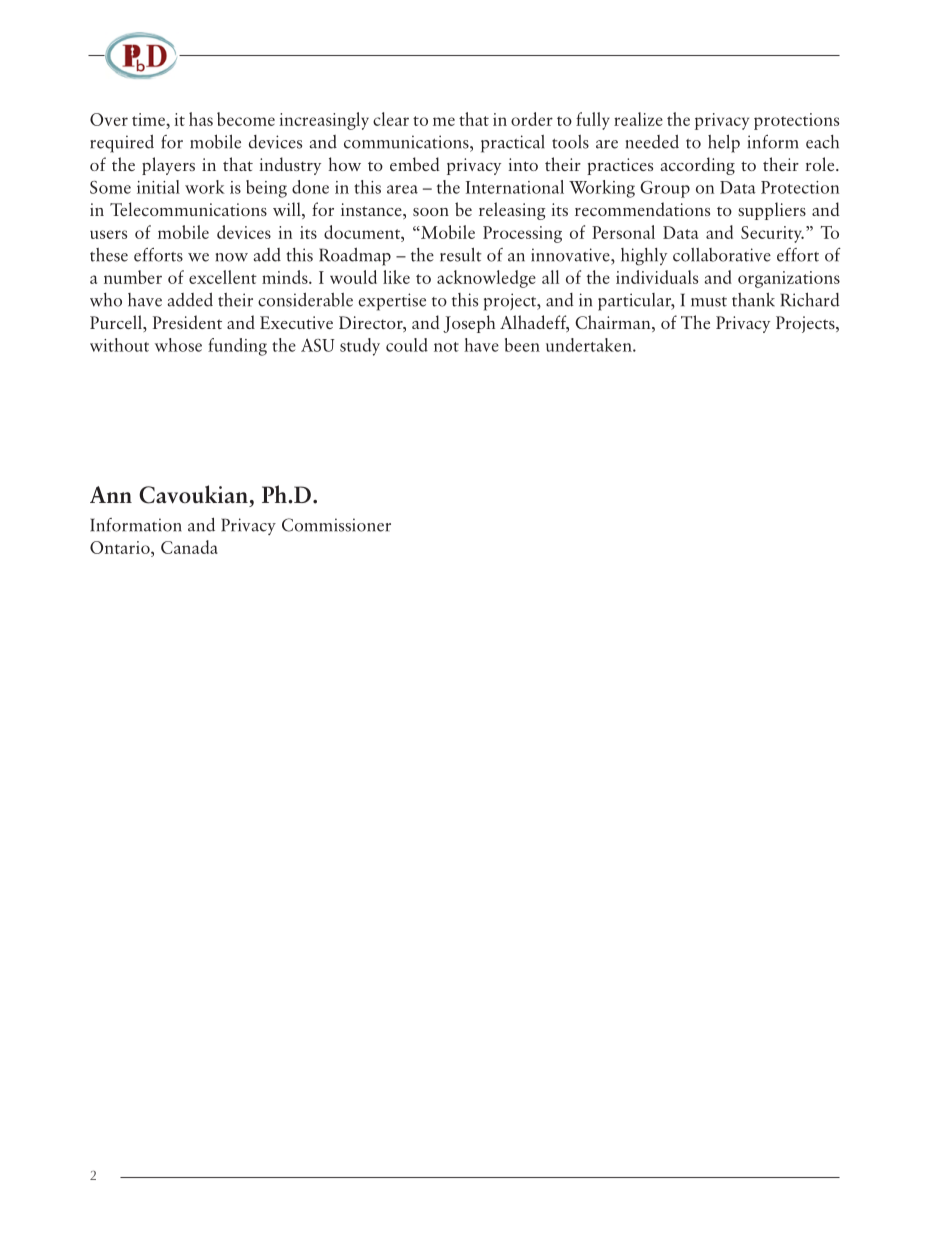 Image resolution: width=952 pixels, height=1233 pixels. Describe the element at coordinates (512, 144) in the document. I see `practical` at that location.
